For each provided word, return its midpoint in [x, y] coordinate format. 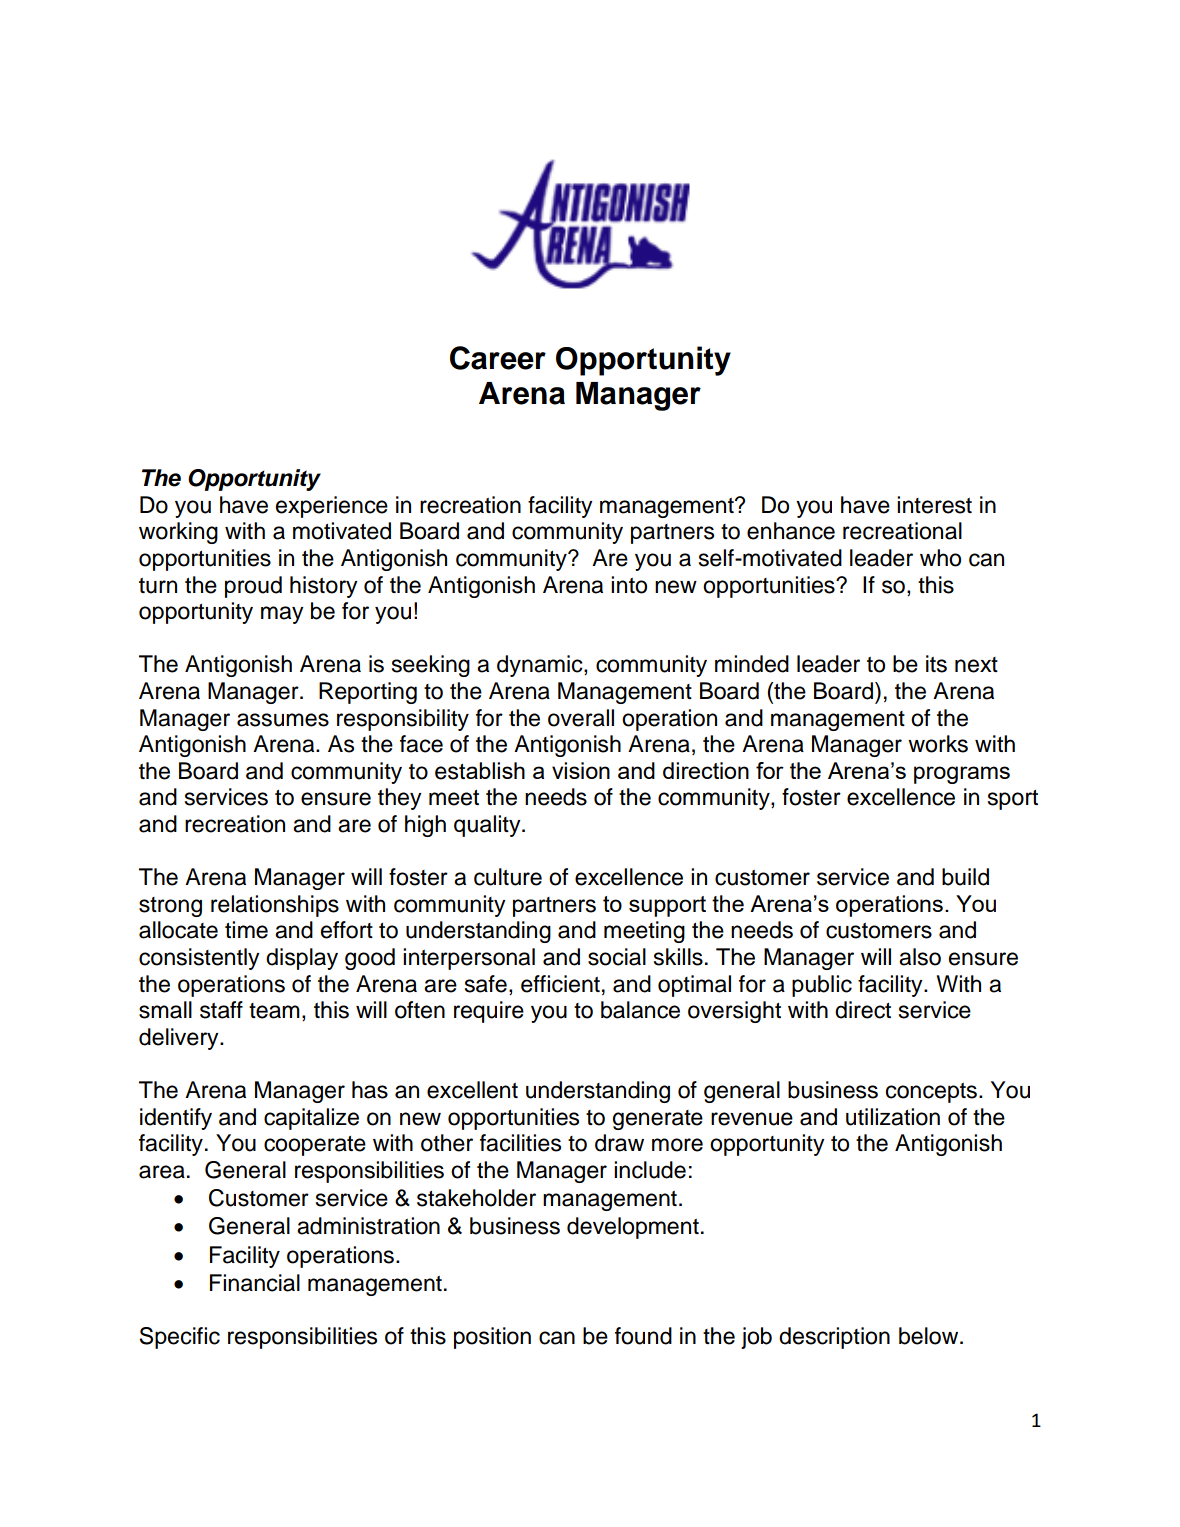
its [936, 664]
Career [498, 358]
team [274, 1011]
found [643, 1336]
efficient [560, 984]
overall [581, 718]
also [920, 957]
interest [934, 505]
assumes [283, 720]
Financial [255, 1283]
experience [332, 507]
